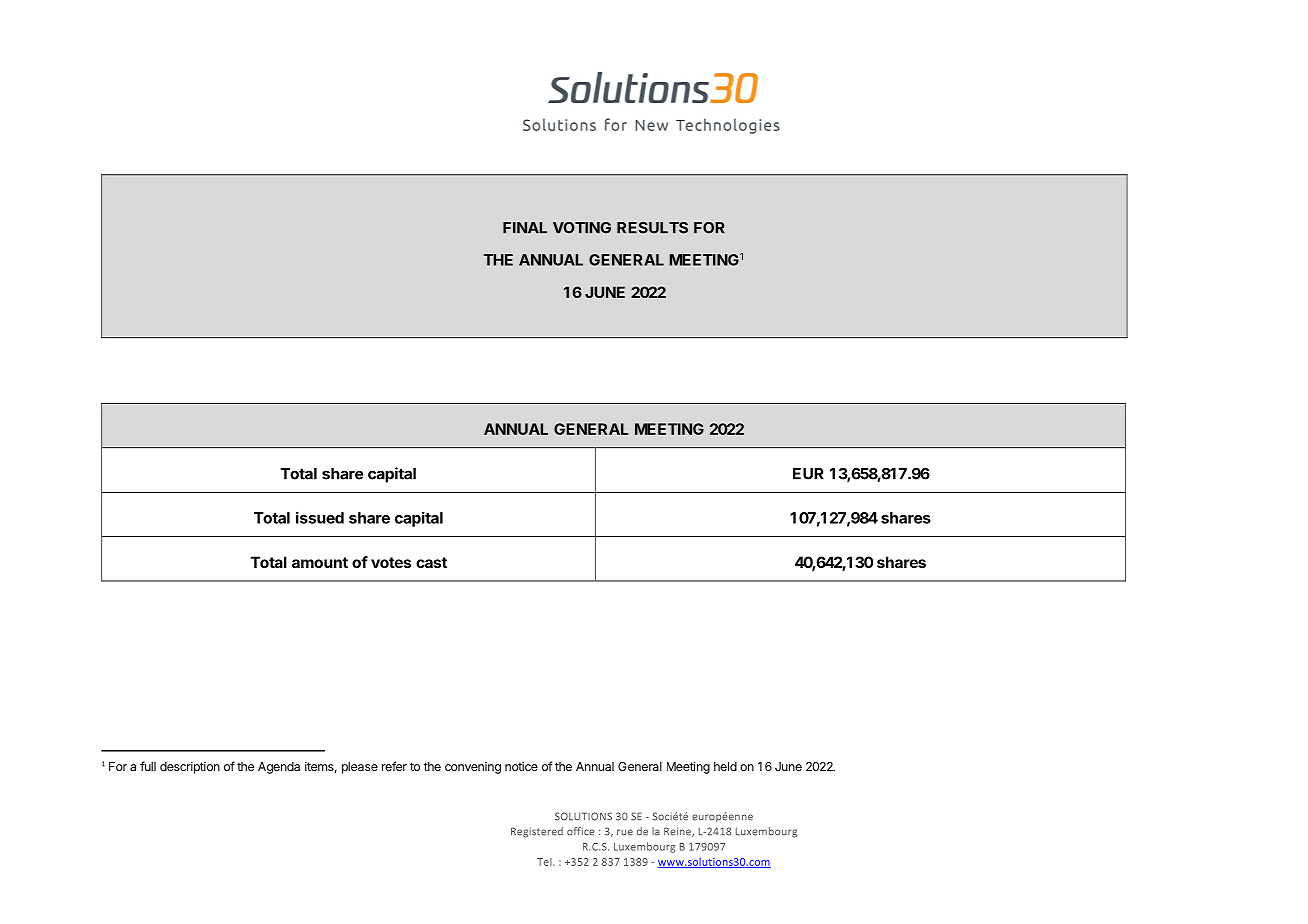 The height and width of the screenshot is (924, 1308). What do you see at coordinates (725, 766) in the screenshot?
I see `held` at bounding box center [725, 766].
